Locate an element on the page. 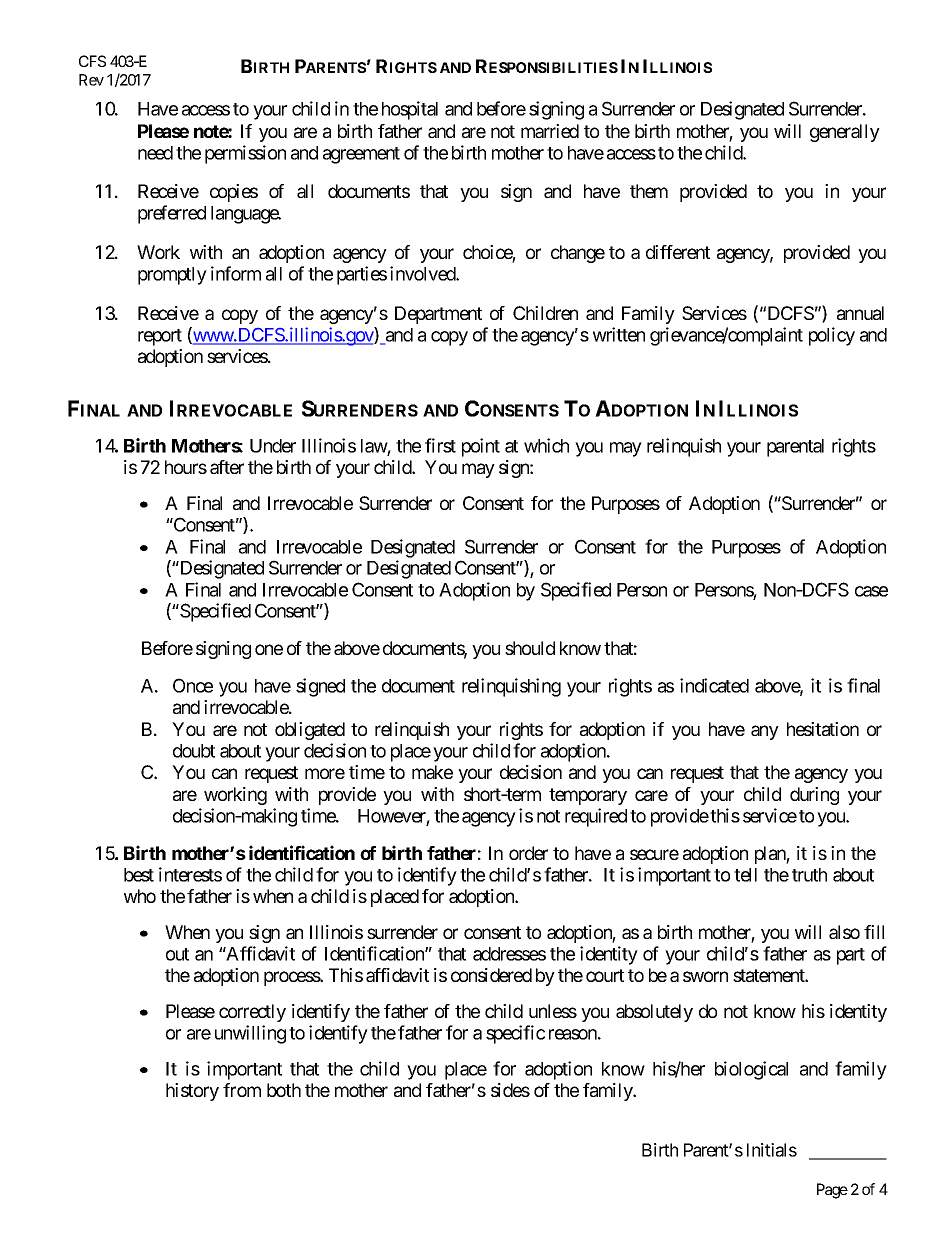 The image size is (952, 1233). from is located at coordinates (242, 1090).
